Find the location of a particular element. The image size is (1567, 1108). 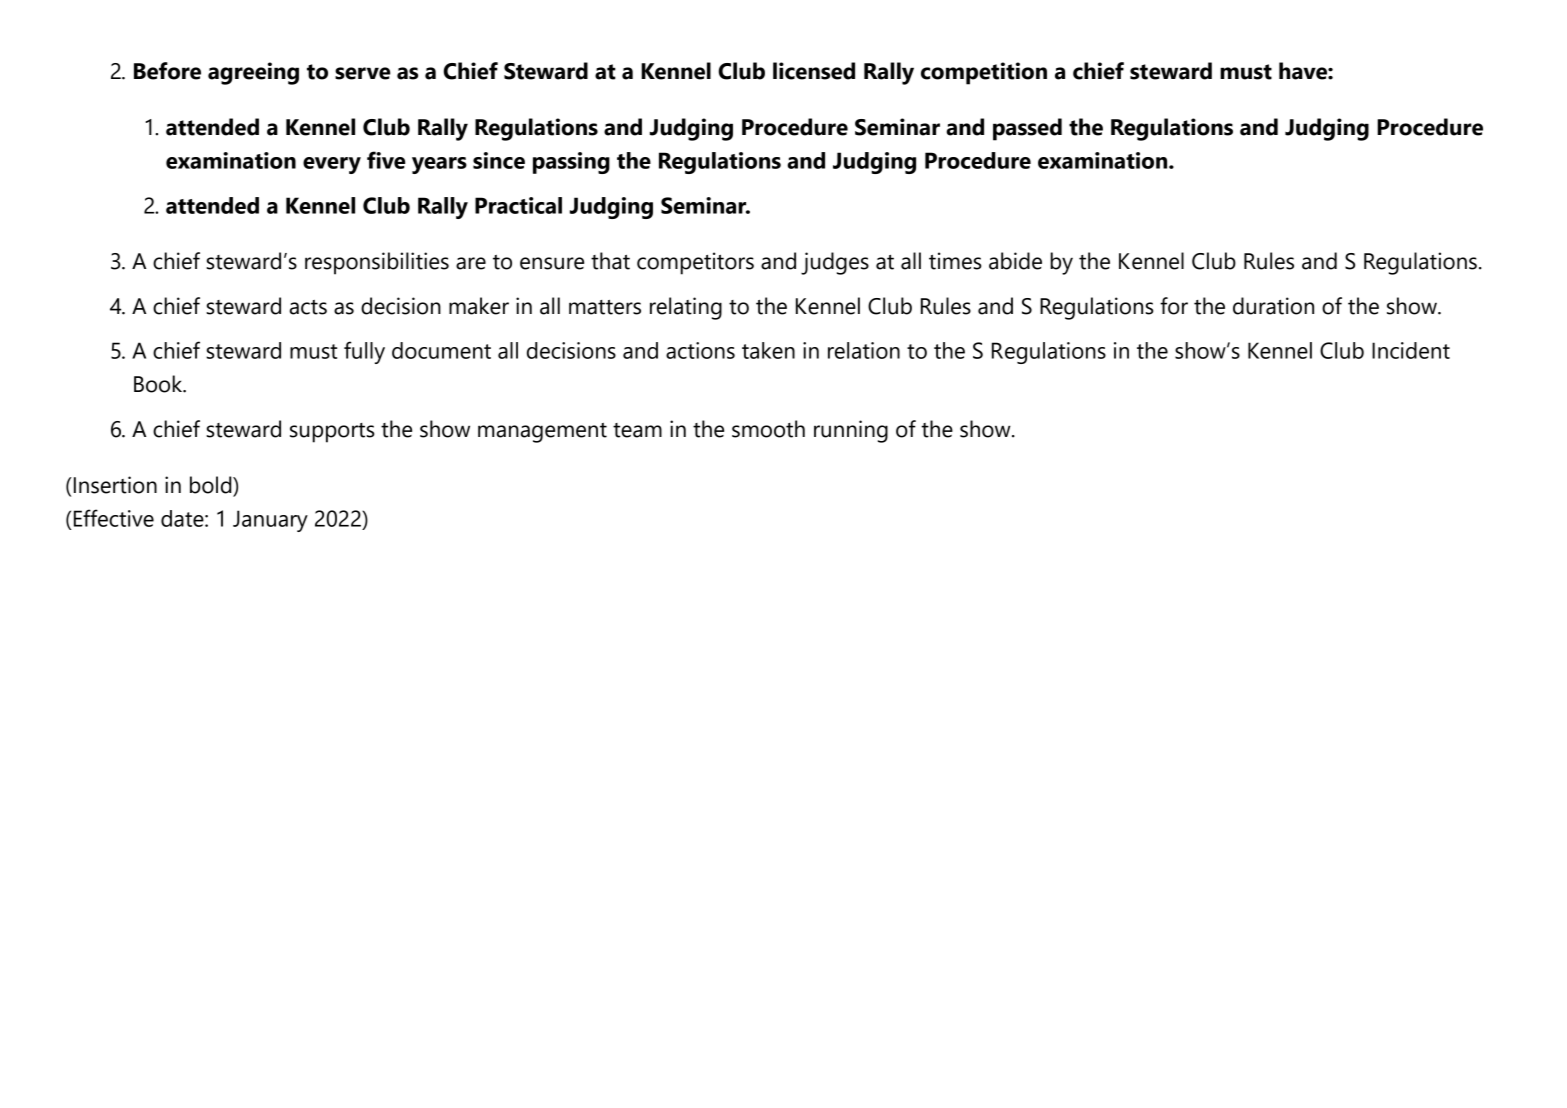

competitors is located at coordinates (695, 263).
